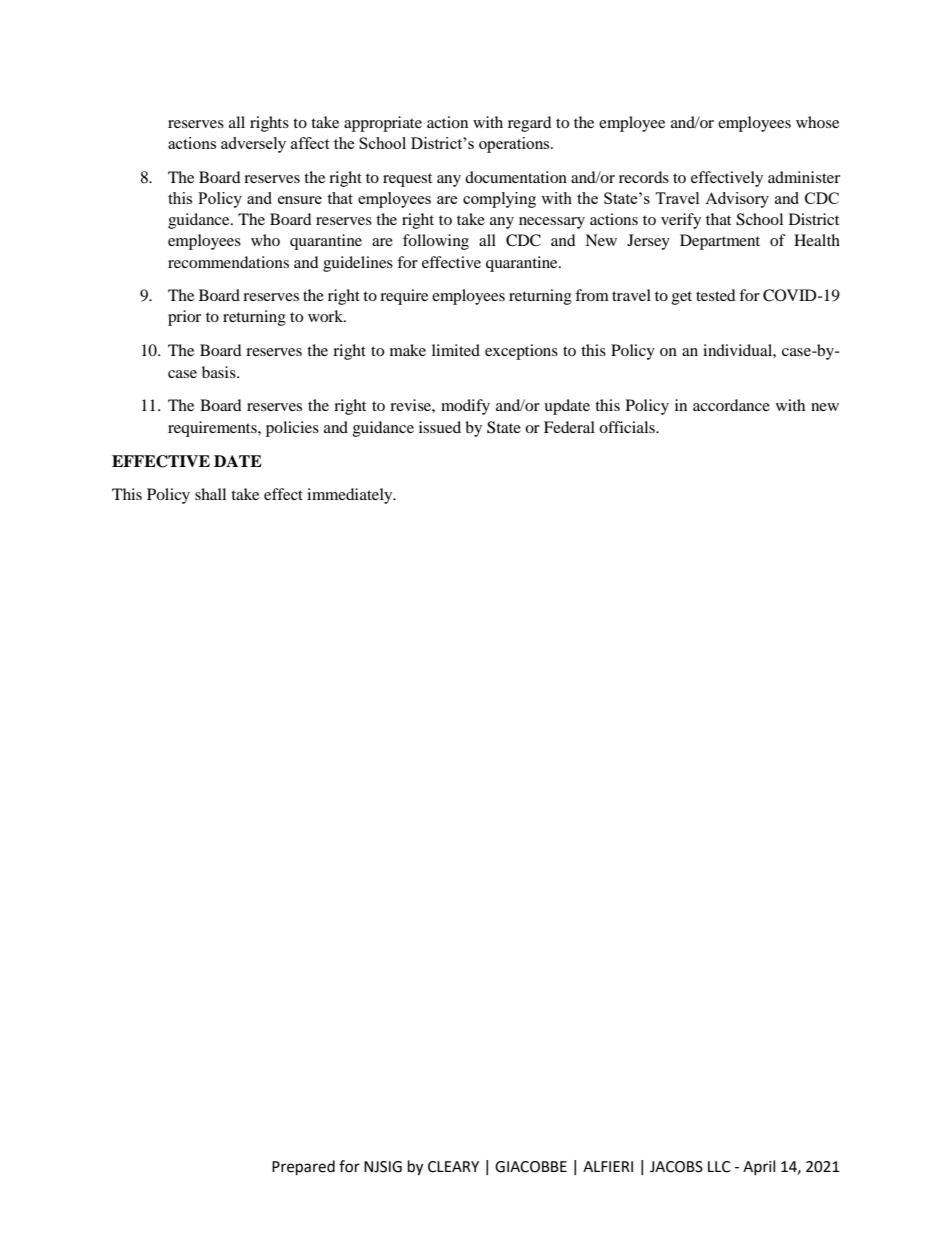  I want to click on immediately, so click(351, 496).
